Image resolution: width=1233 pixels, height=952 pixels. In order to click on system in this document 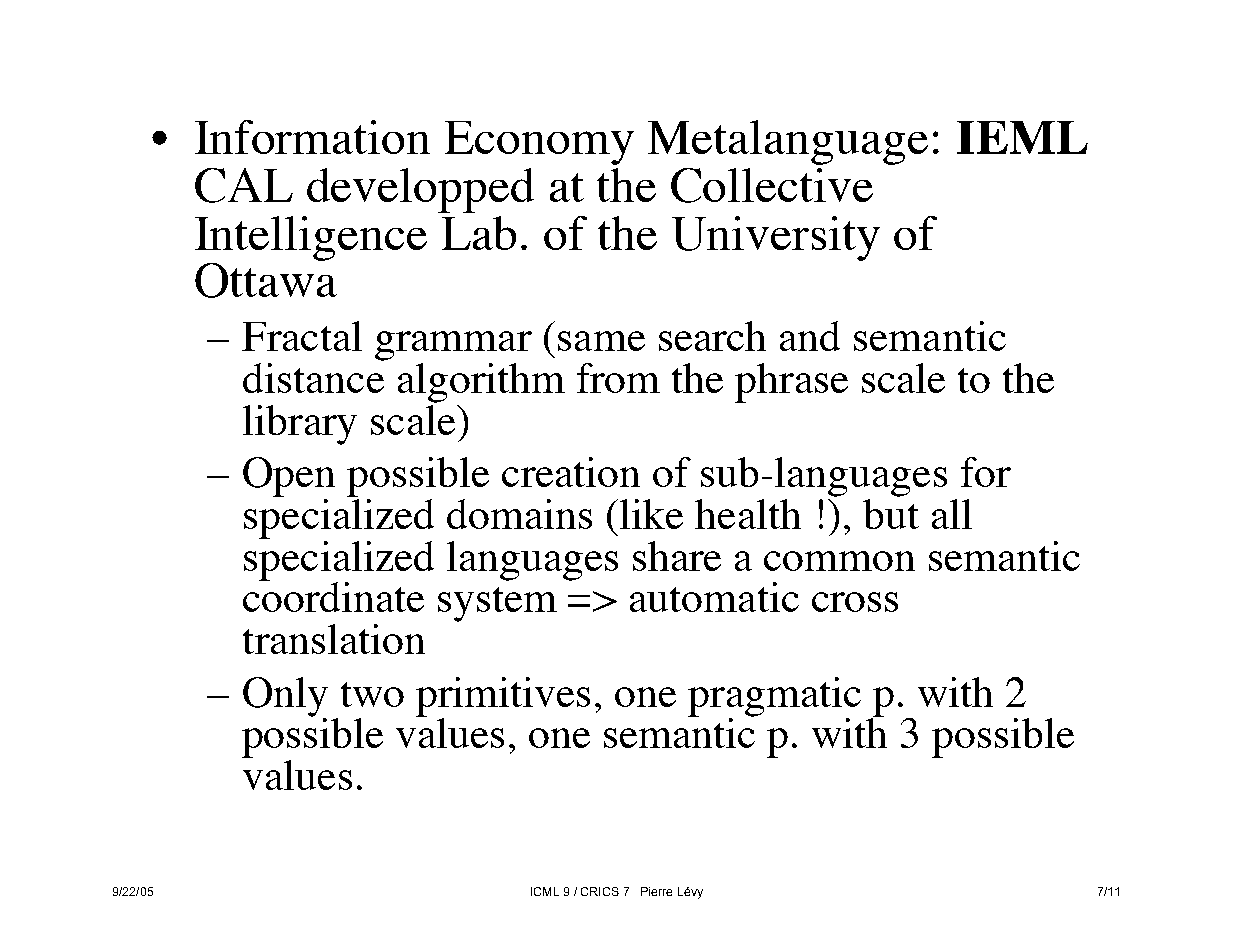, I will do `click(497, 604)`.
